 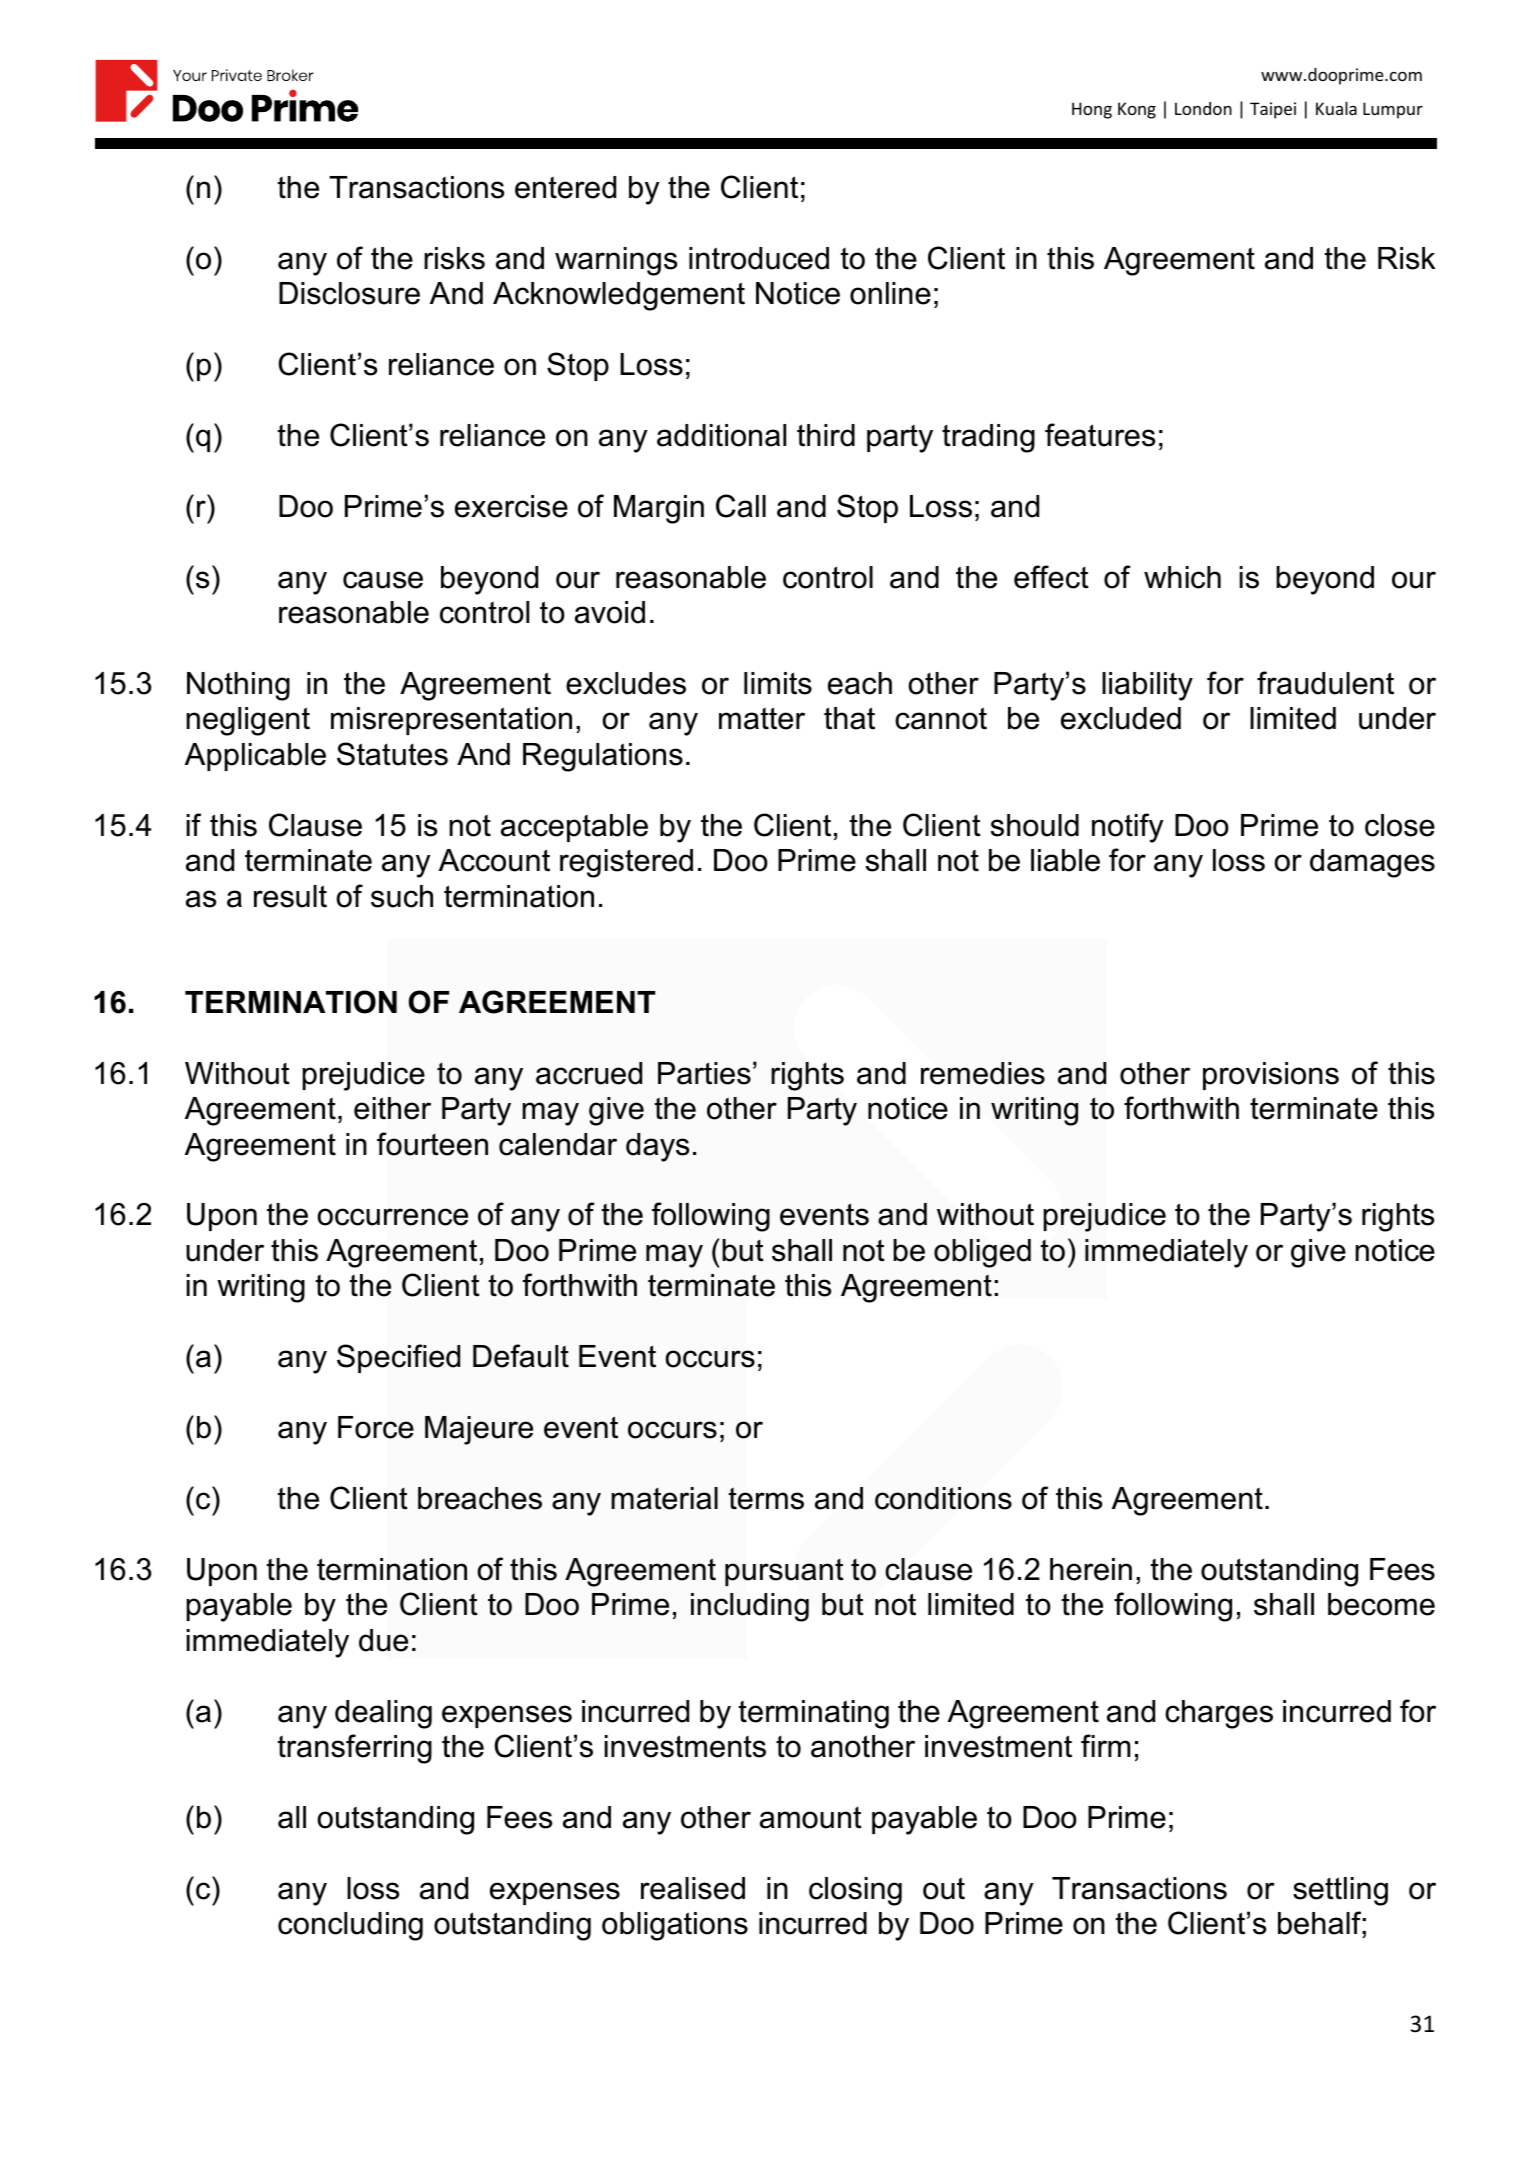 I want to click on introduced, so click(x=759, y=258).
